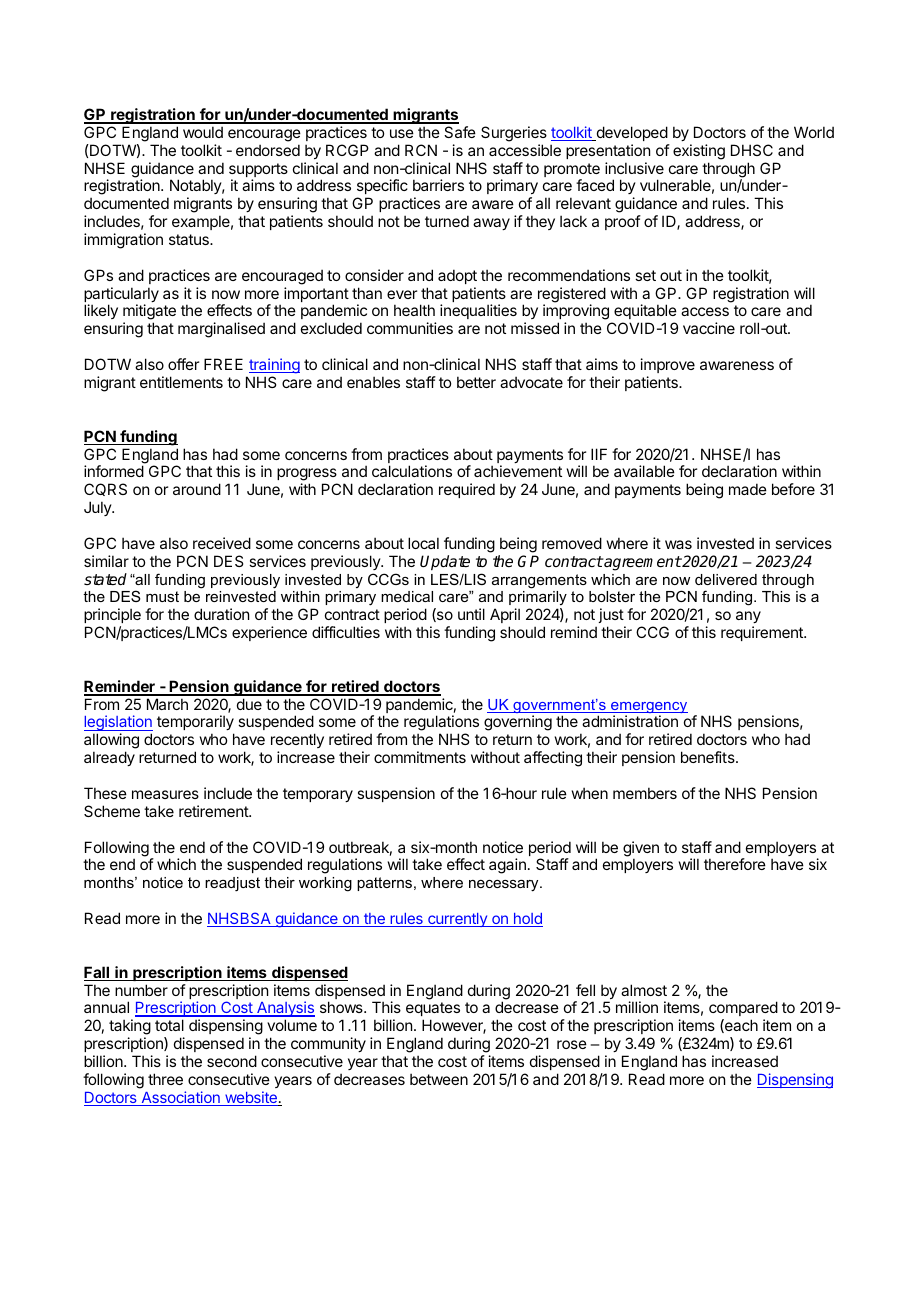 The height and width of the screenshot is (1308, 924). I want to click on therefore, so click(735, 864).
